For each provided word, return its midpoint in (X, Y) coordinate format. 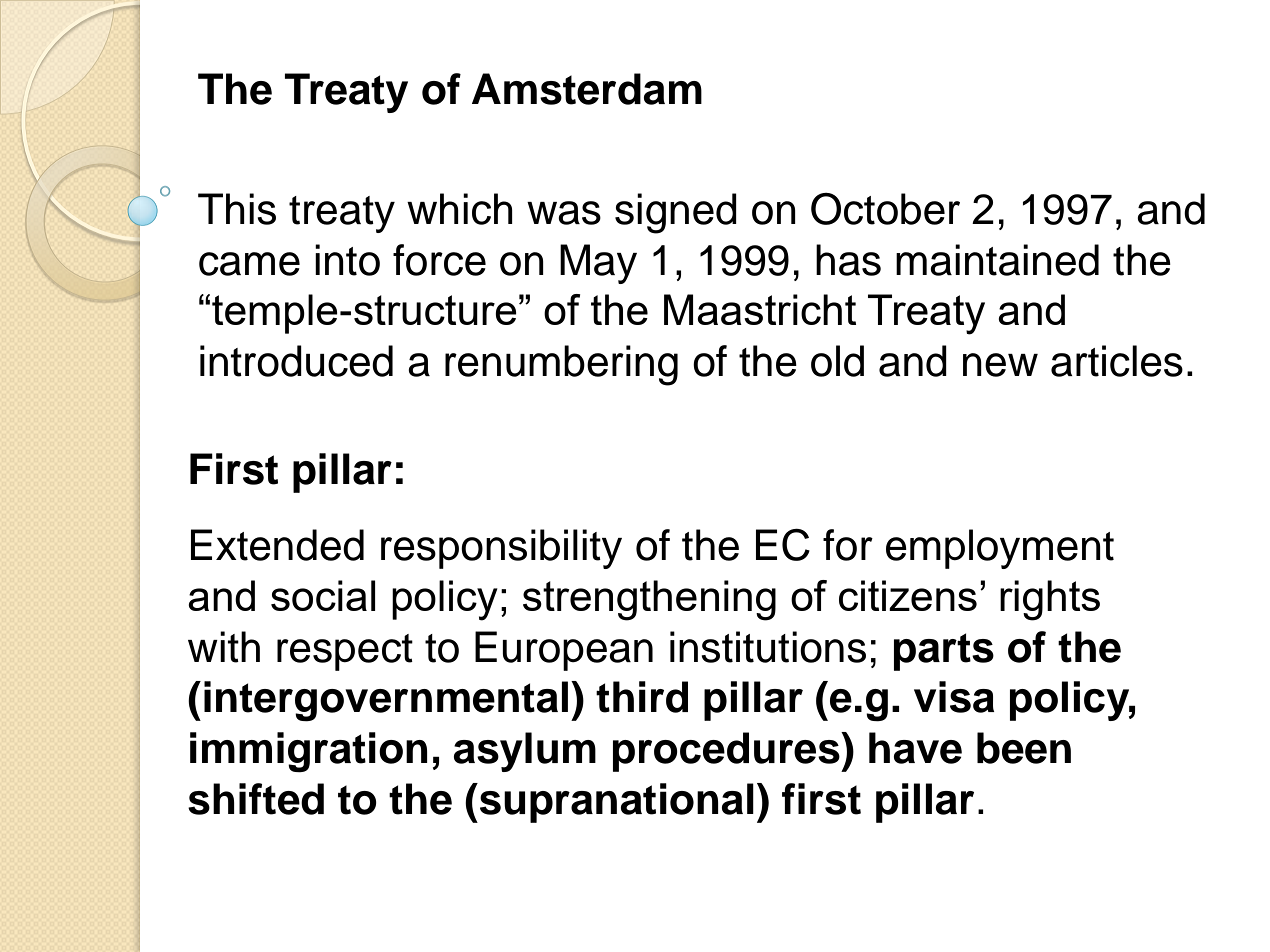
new (1000, 365)
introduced (296, 361)
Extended (277, 545)
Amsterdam (587, 89)
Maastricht (760, 309)
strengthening (649, 600)
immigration (309, 752)
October (885, 209)
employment (1000, 549)
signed (676, 213)
